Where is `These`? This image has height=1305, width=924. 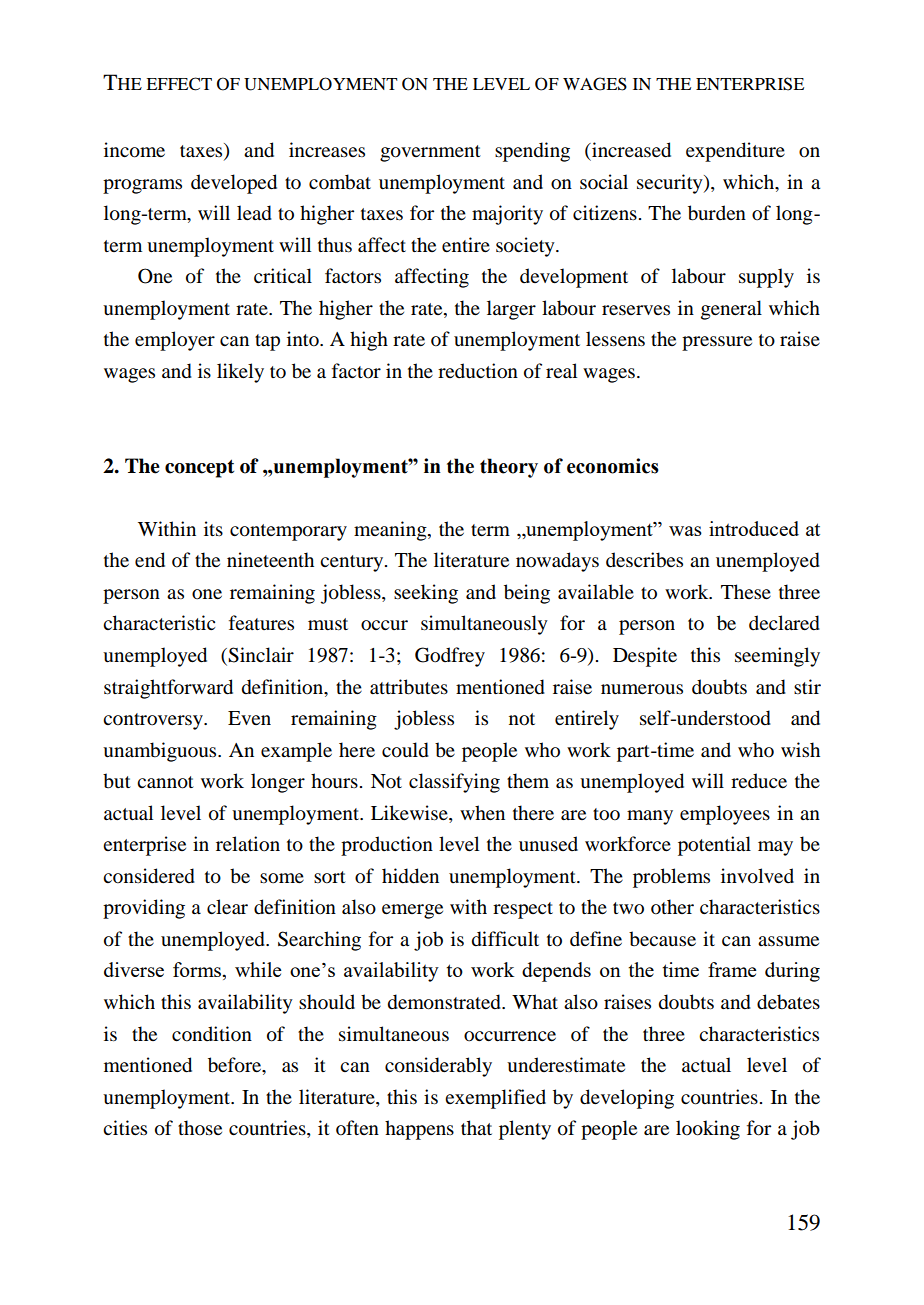 These is located at coordinates (746, 591).
